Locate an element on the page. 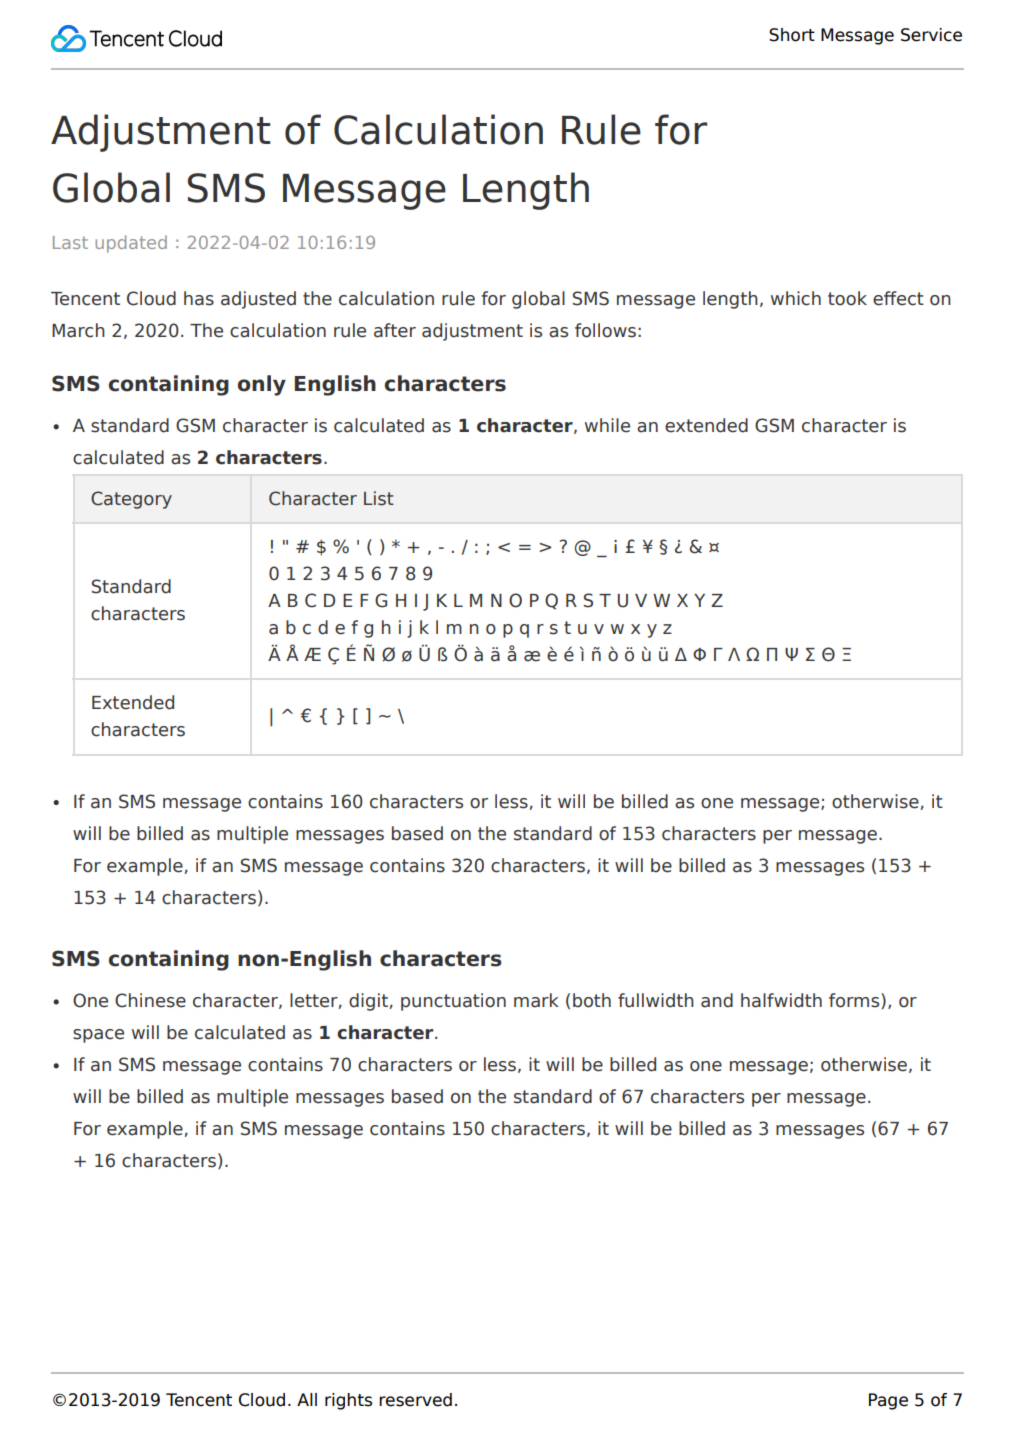 The width and height of the image is (1014, 1434). forms is located at coordinates (855, 1001).
